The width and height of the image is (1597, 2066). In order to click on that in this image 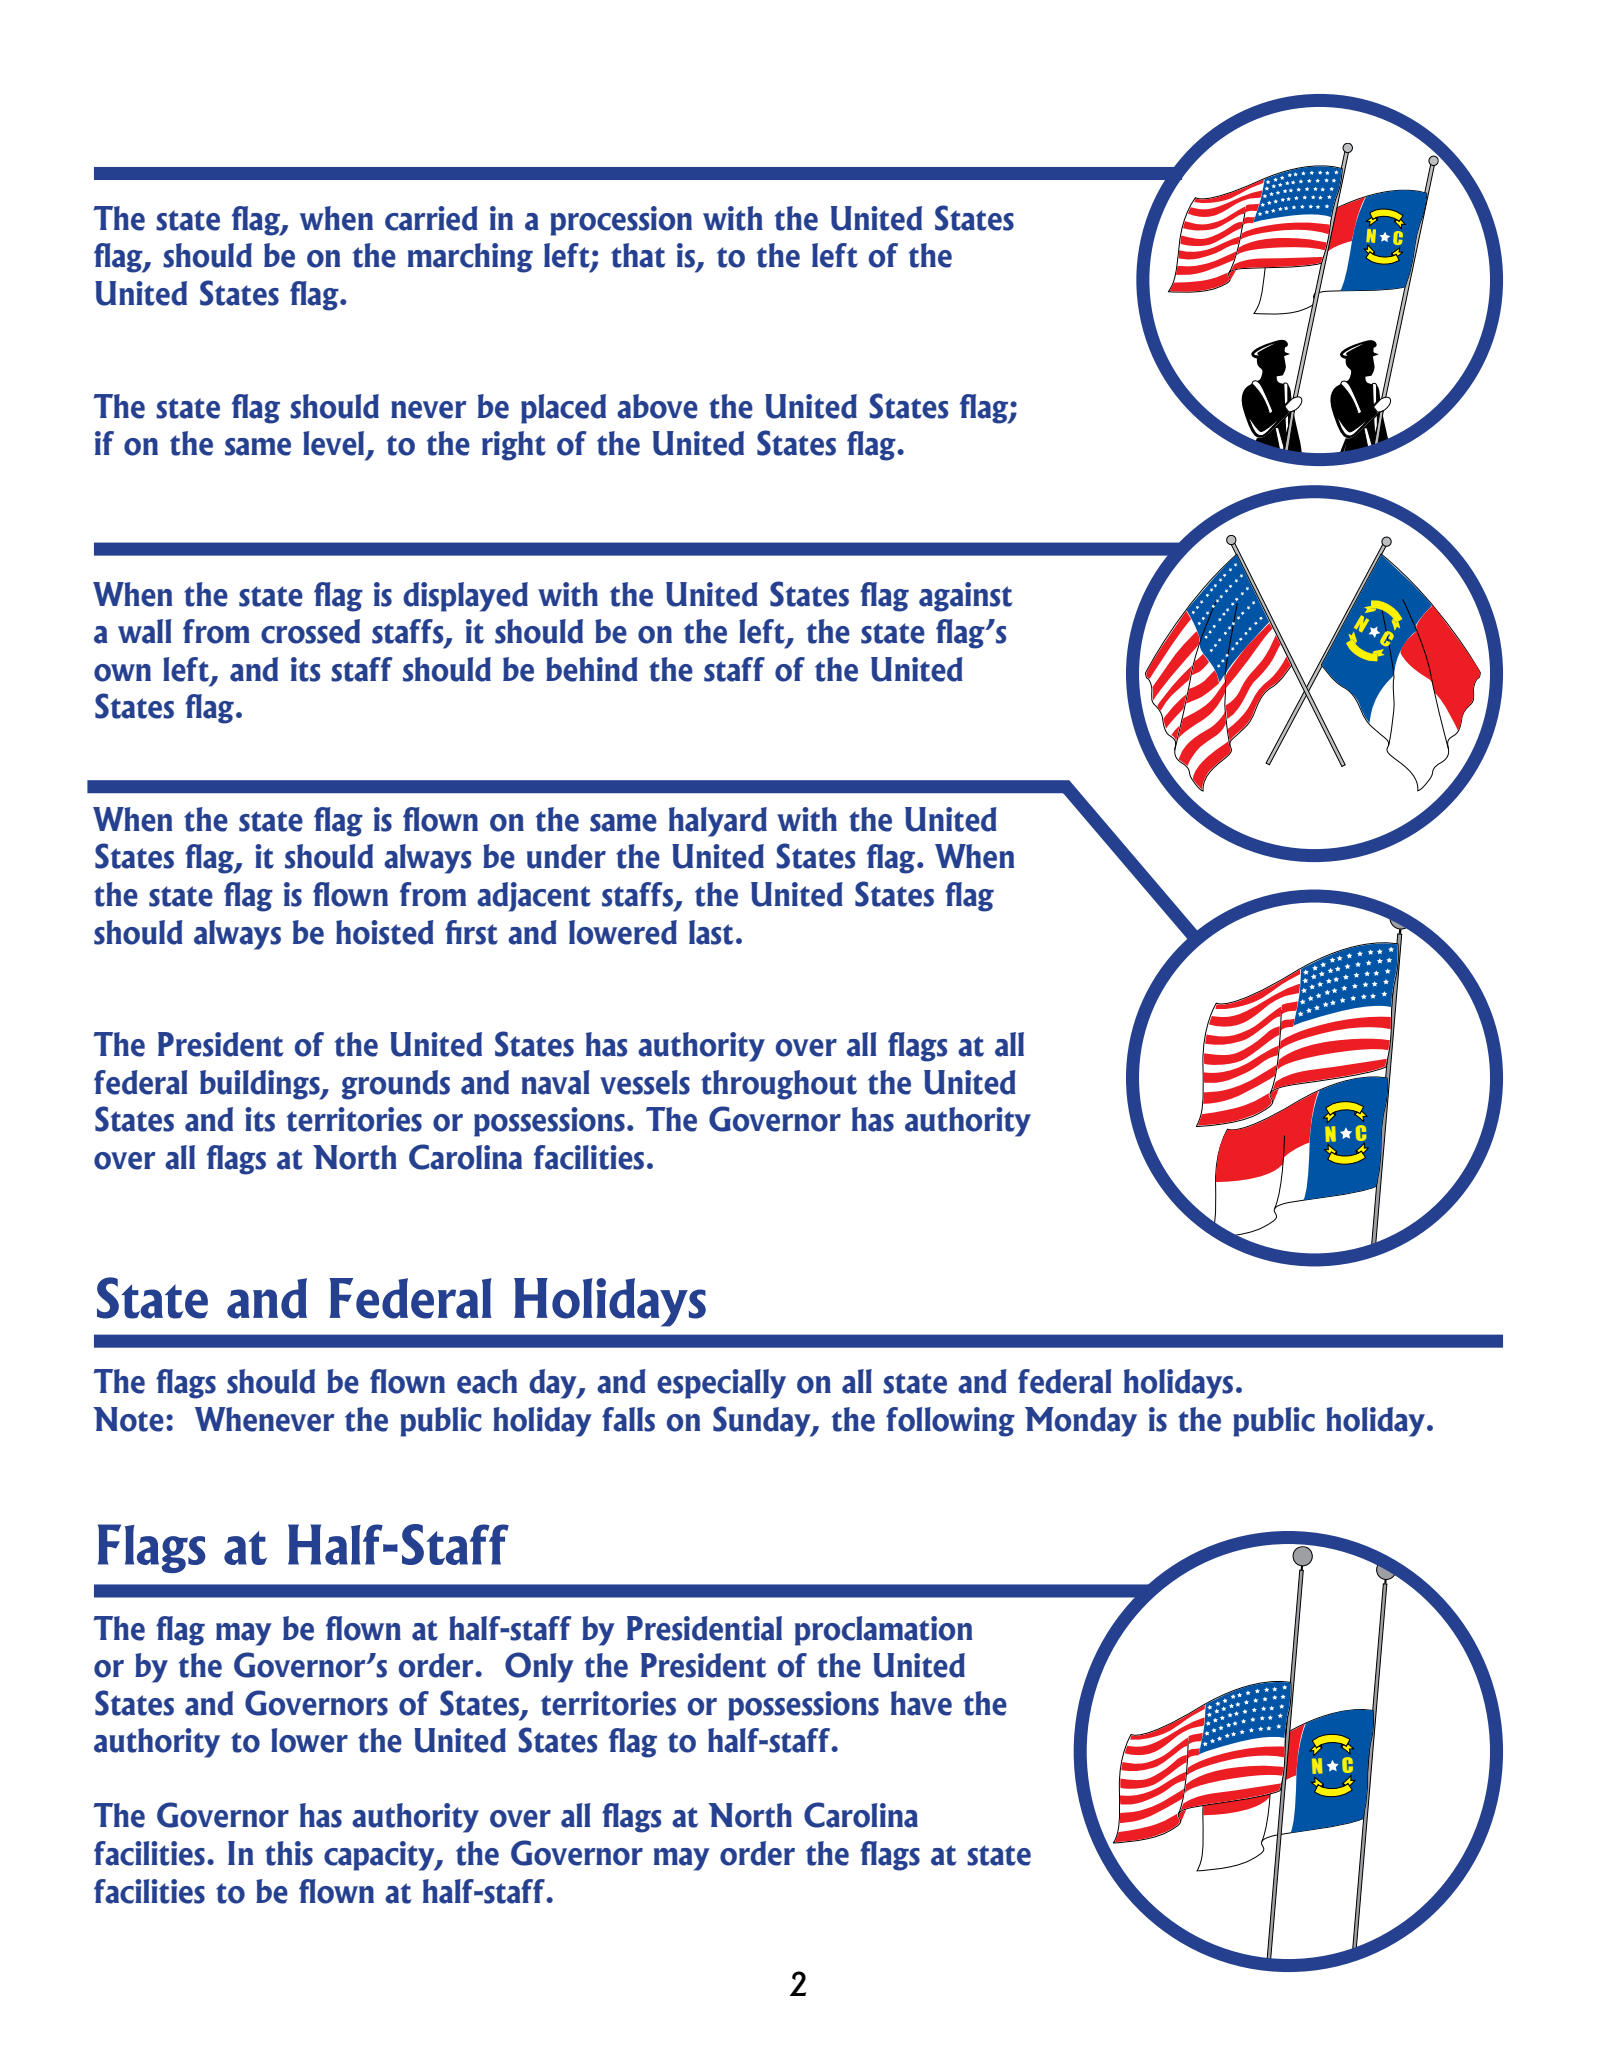, I will do `click(638, 255)`.
